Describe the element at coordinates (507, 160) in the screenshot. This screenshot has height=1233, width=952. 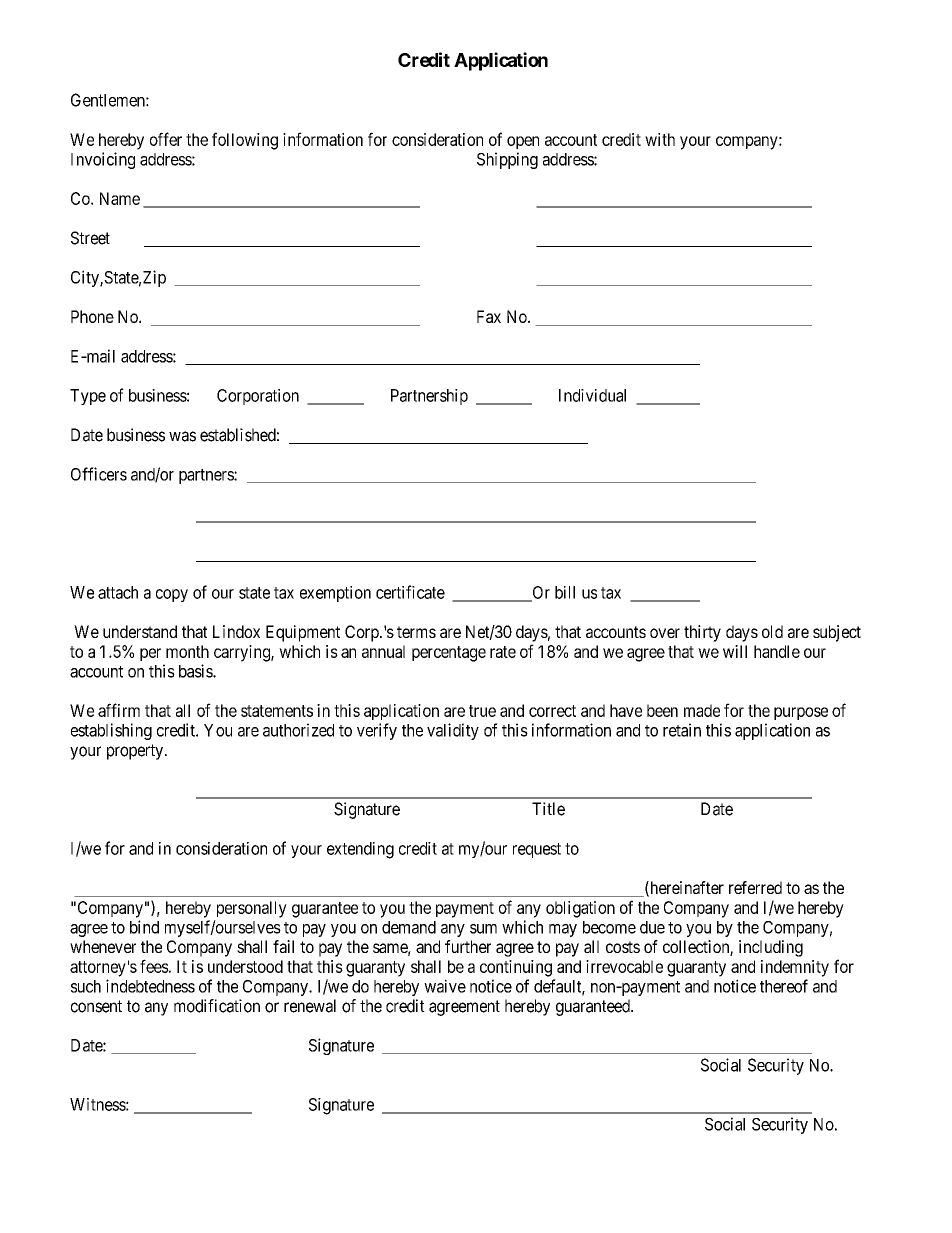
I see `Shipping` at that location.
